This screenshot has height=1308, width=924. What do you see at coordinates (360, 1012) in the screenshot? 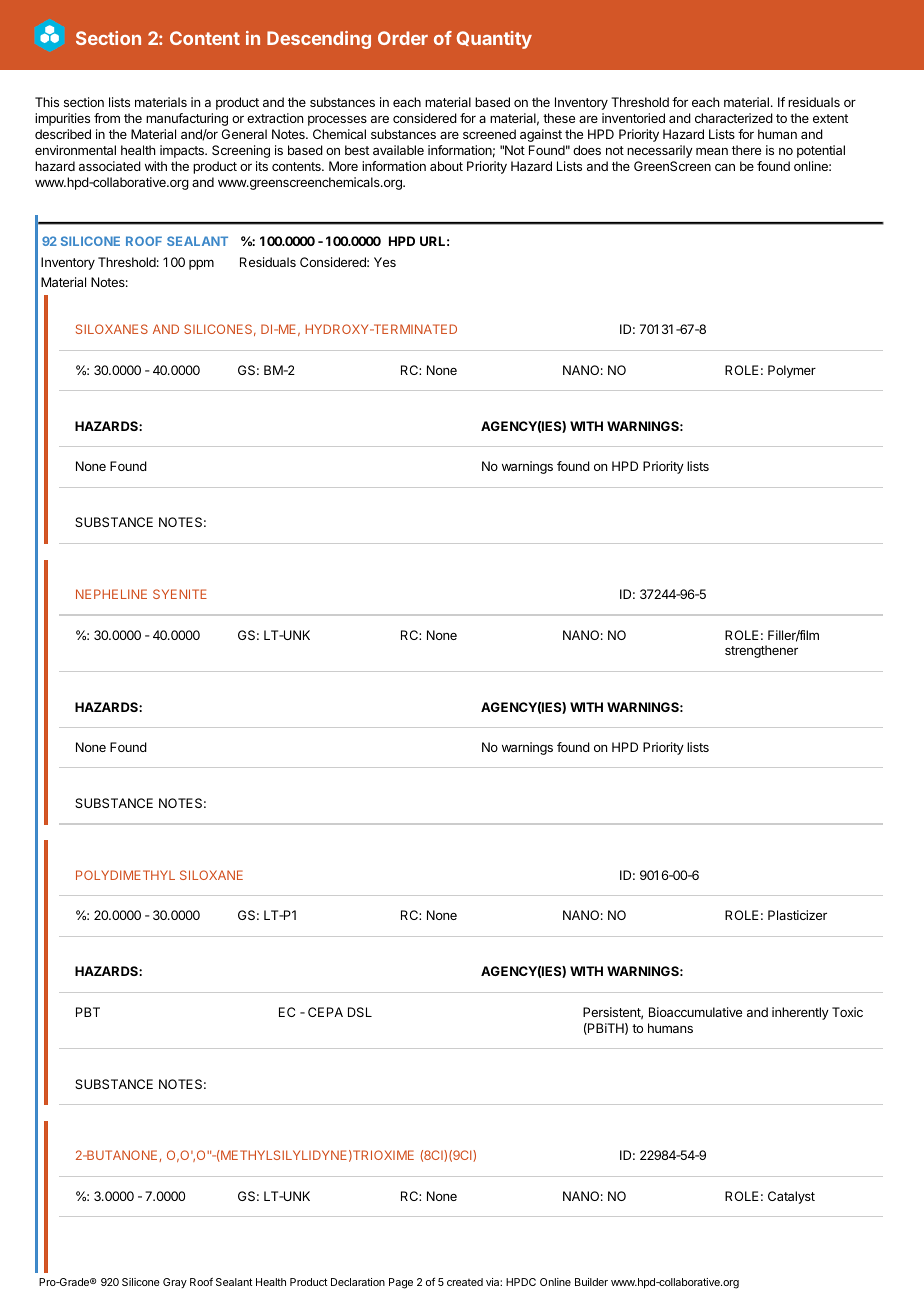
I see `DSL` at bounding box center [360, 1012].
